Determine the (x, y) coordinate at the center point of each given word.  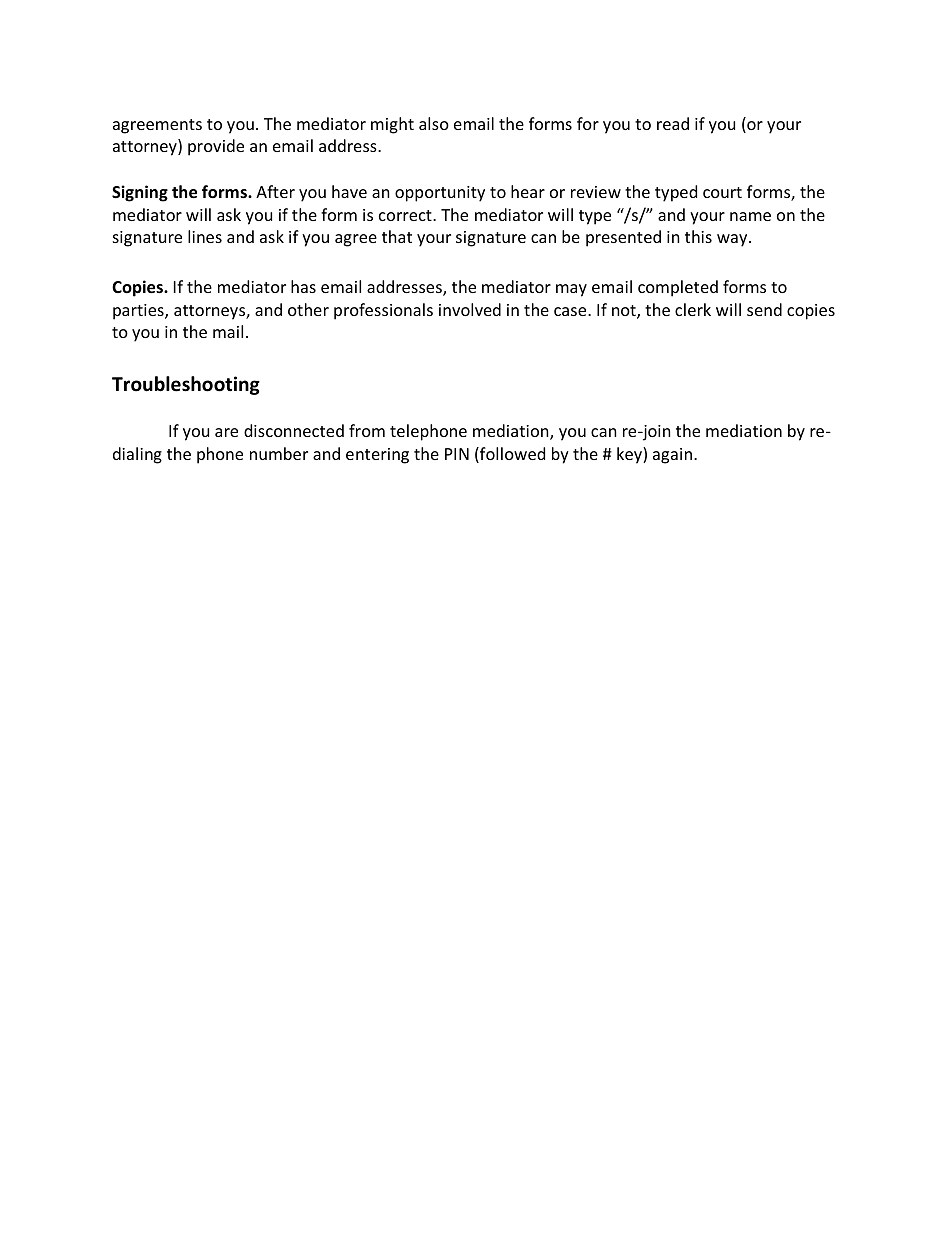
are (226, 432)
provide (216, 147)
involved (470, 309)
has (303, 286)
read (673, 123)
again (672, 456)
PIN (457, 454)
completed (678, 288)
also (434, 123)
